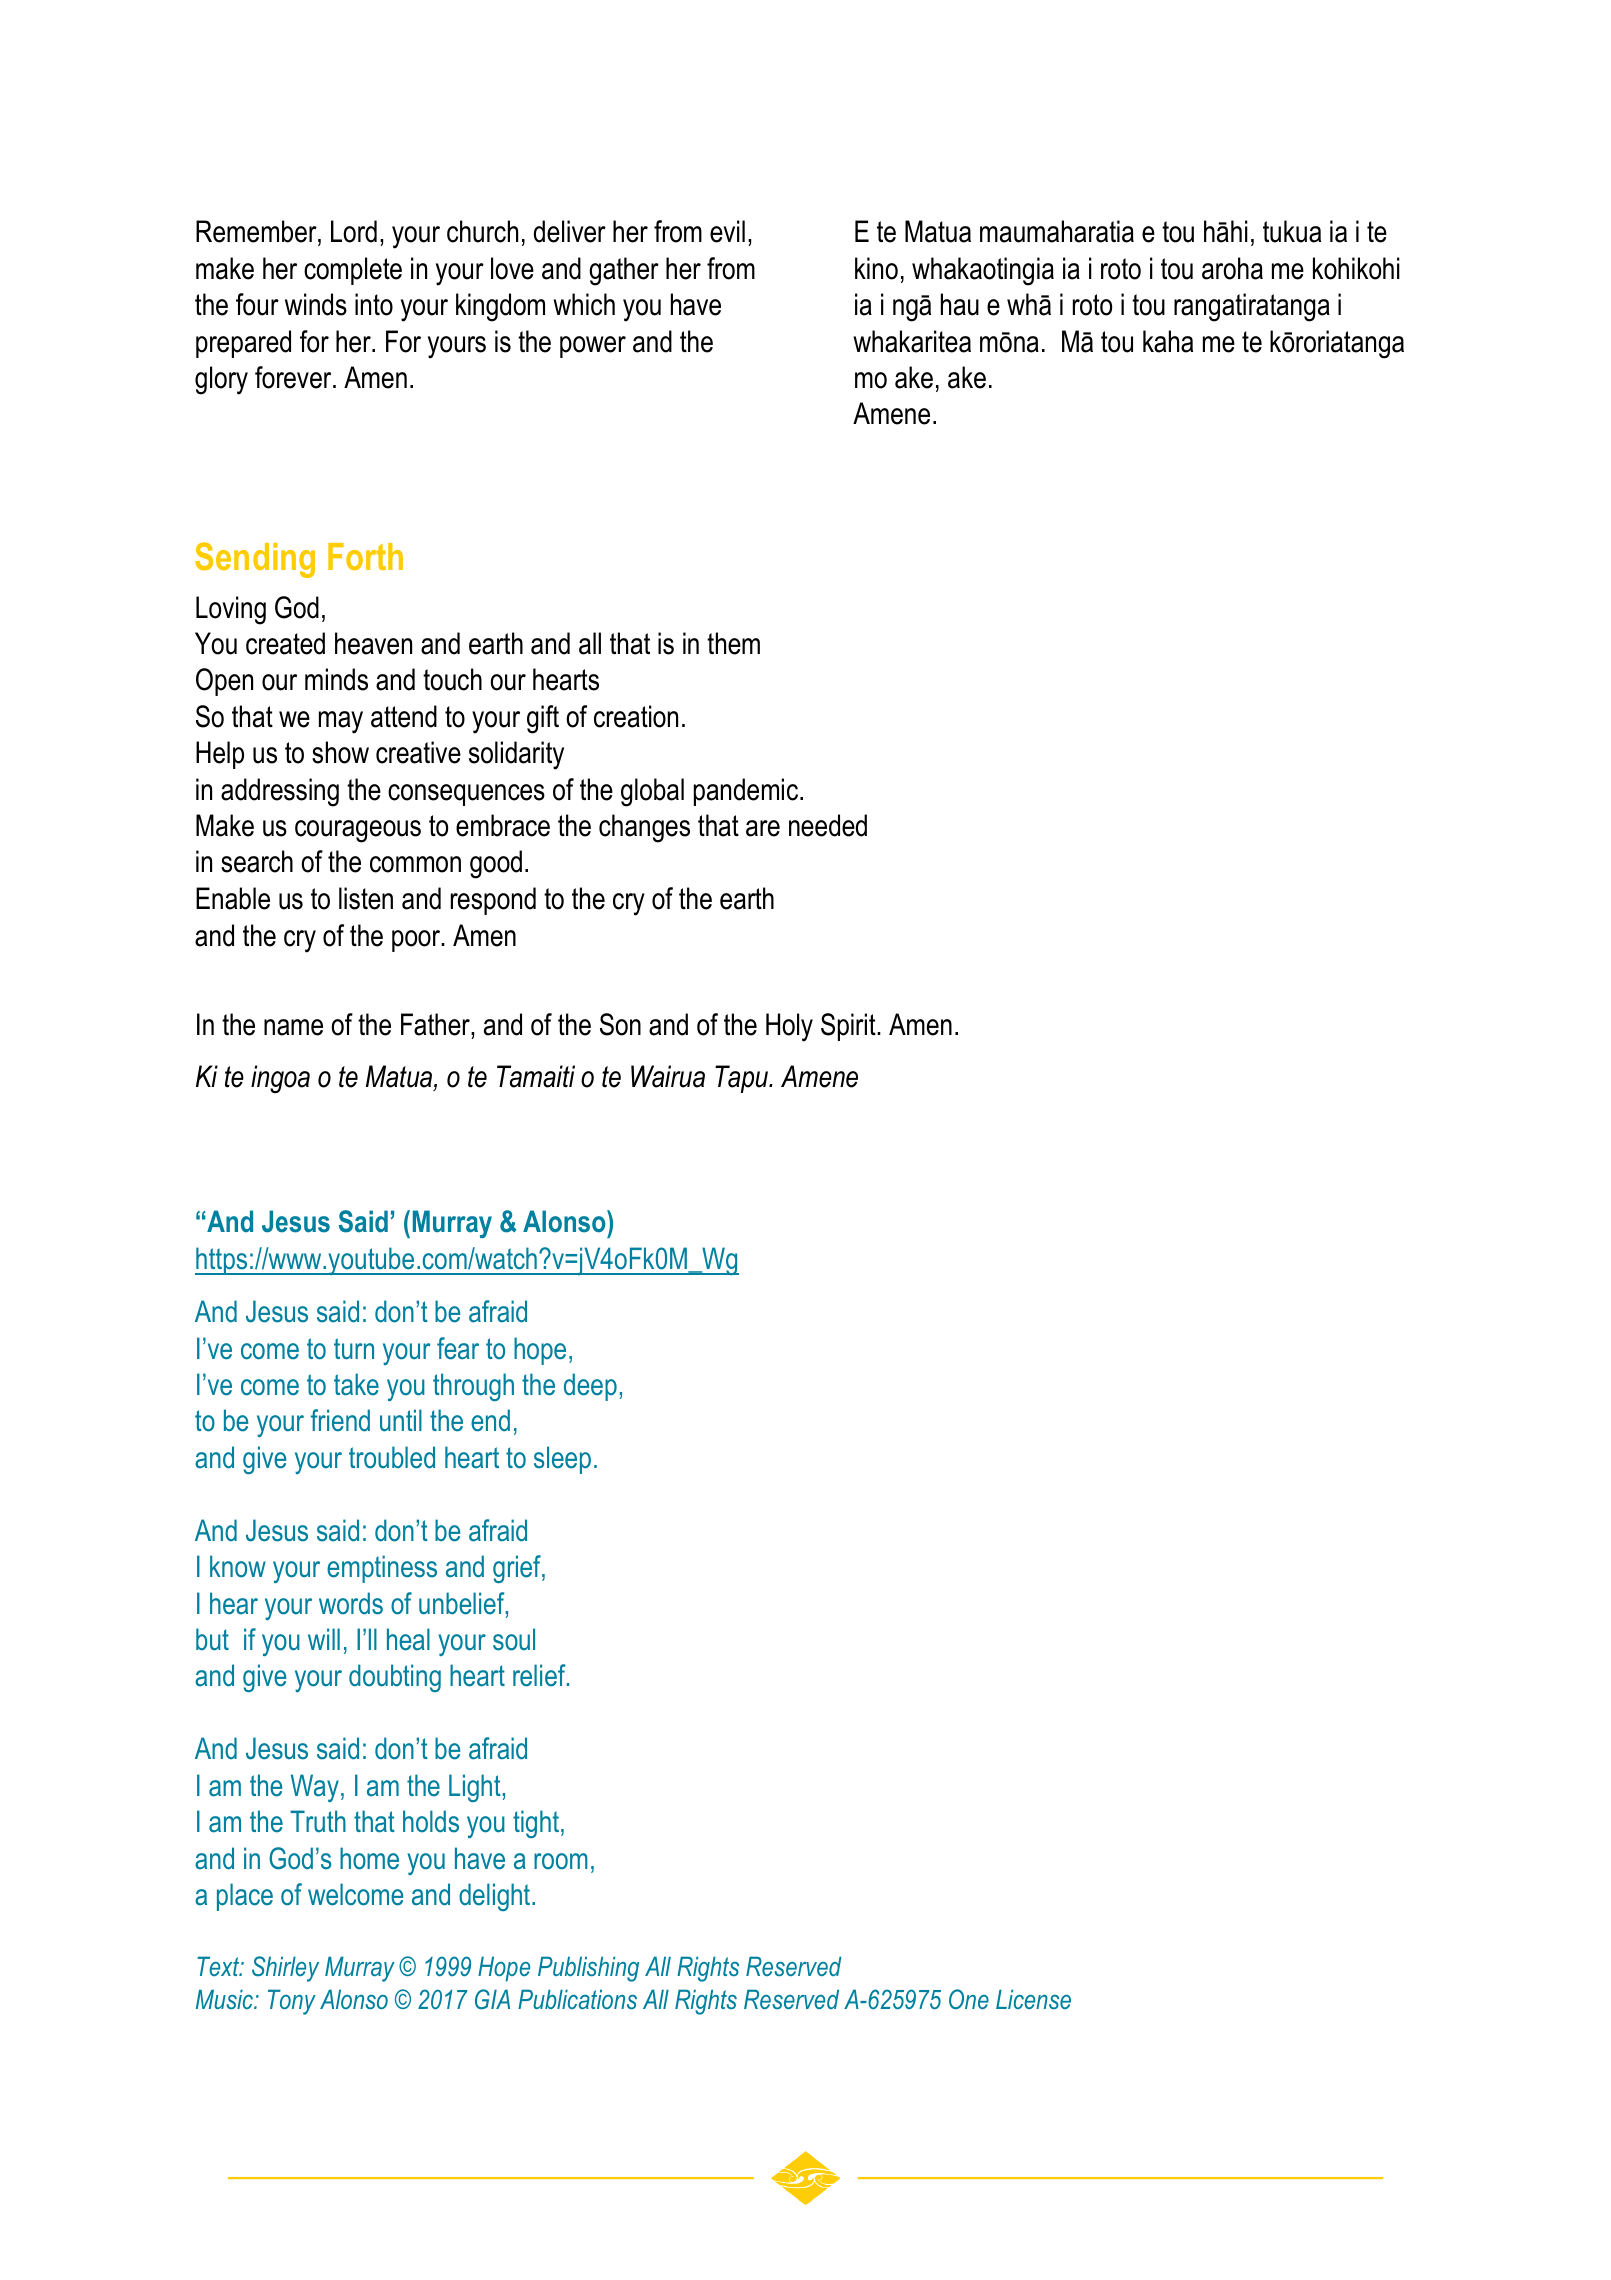 Image resolution: width=1611 pixels, height=2280 pixels. I want to click on Tapu, so click(743, 1079).
